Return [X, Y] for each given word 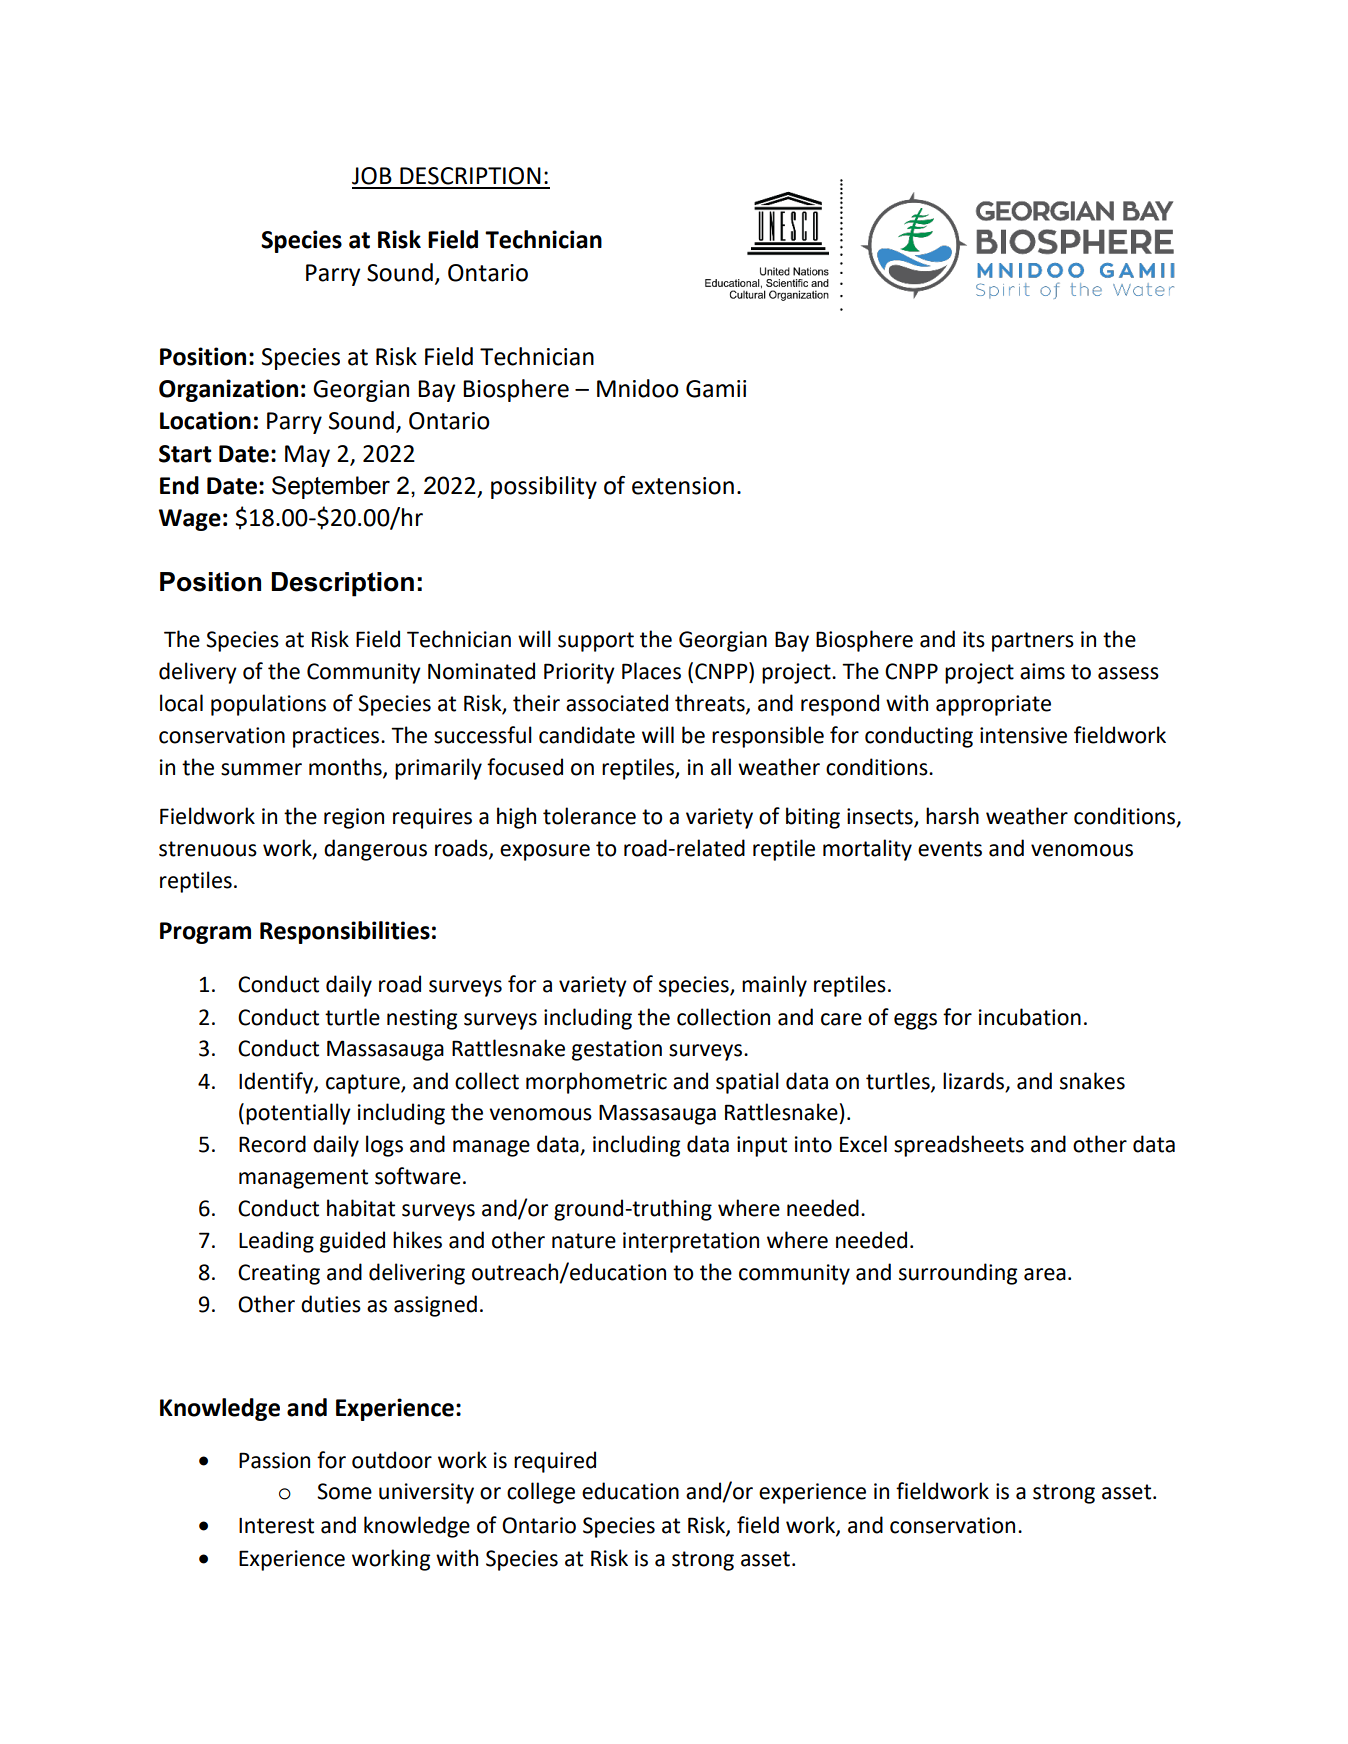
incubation [1030, 1017]
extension [683, 486]
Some [344, 1491]
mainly [774, 986]
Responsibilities [345, 932]
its [974, 639]
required [555, 1462]
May [307, 456]
